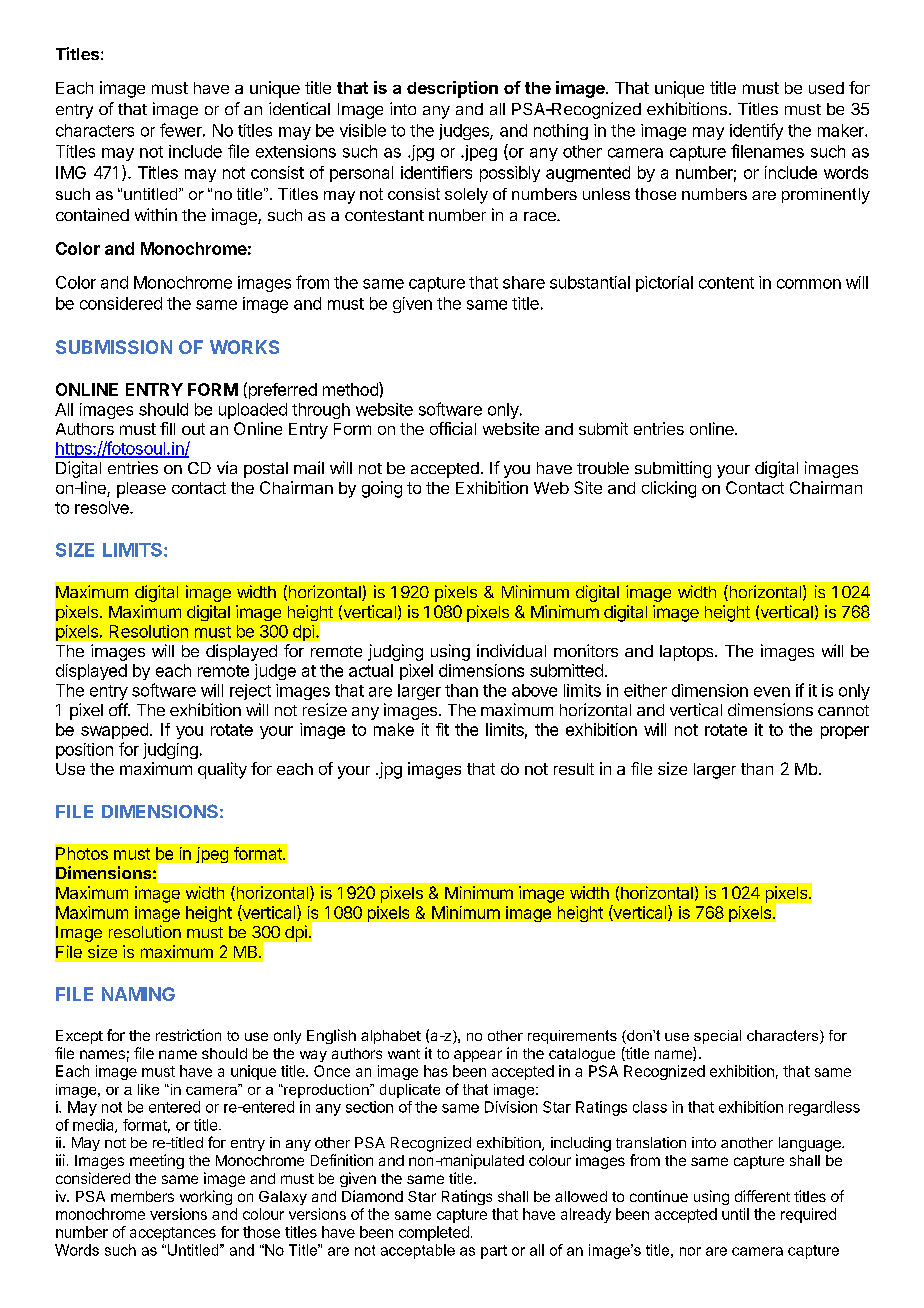  I want to click on description, so click(452, 89).
